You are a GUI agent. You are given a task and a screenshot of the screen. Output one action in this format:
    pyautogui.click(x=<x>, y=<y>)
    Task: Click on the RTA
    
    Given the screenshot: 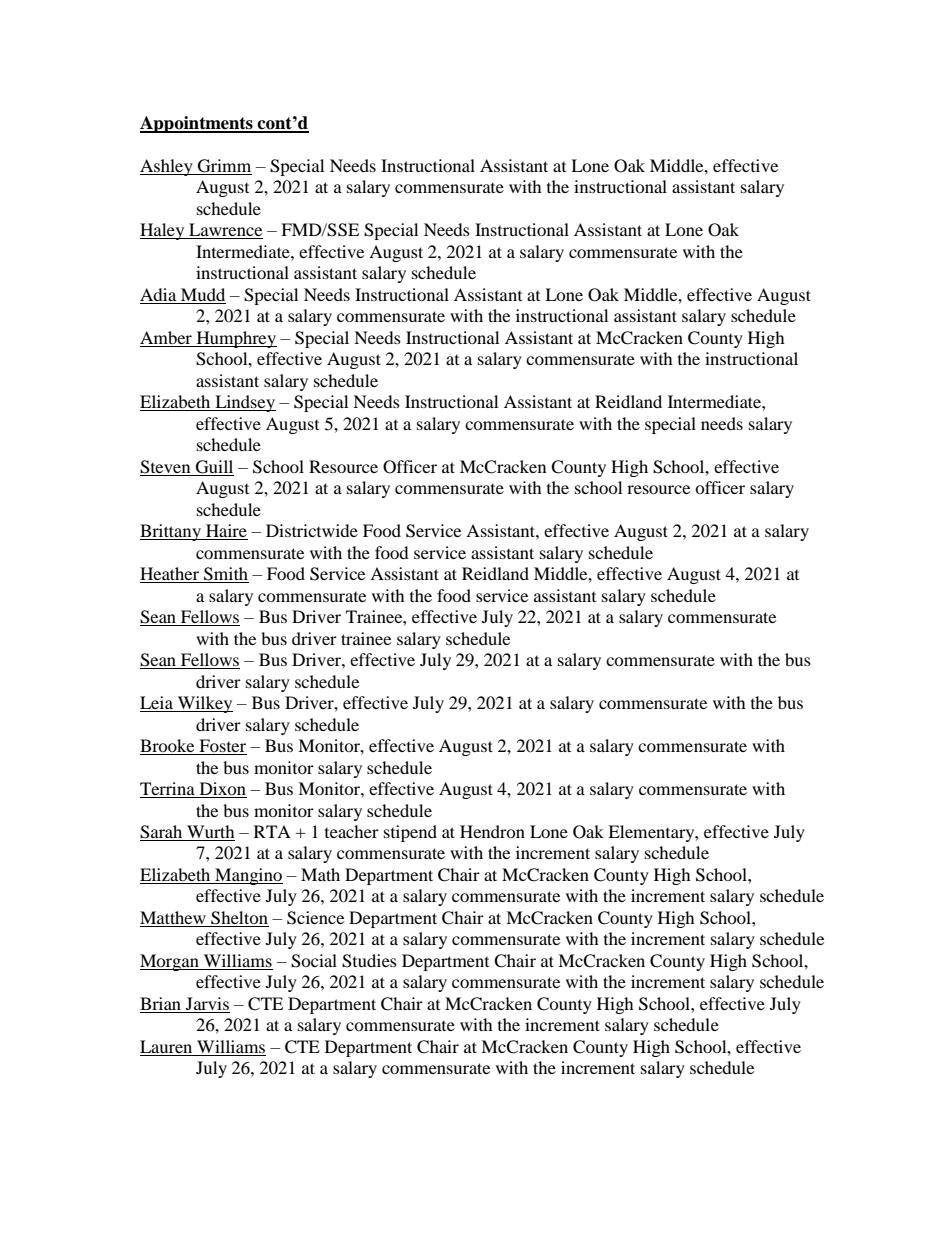 What is the action you would take?
    pyautogui.click(x=272, y=831)
